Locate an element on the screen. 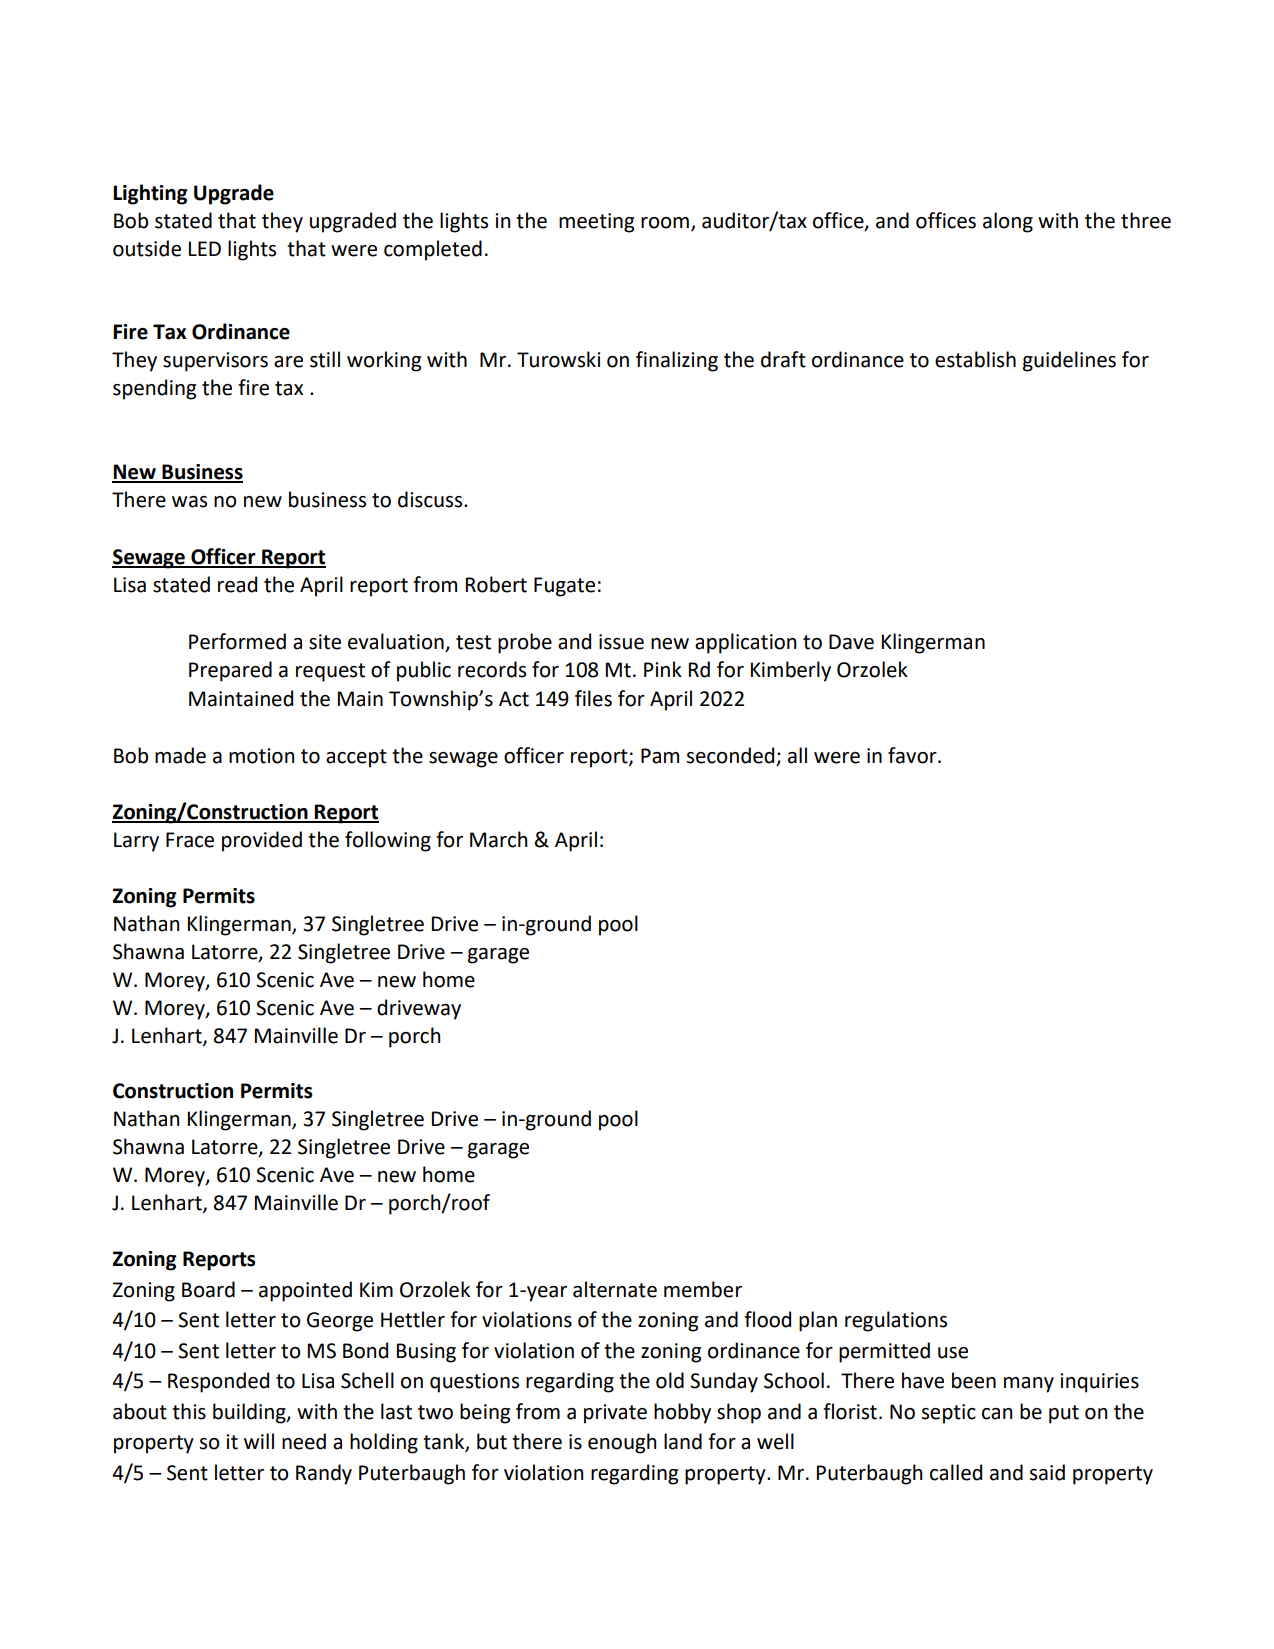 The image size is (1274, 1649). read is located at coordinates (237, 584).
